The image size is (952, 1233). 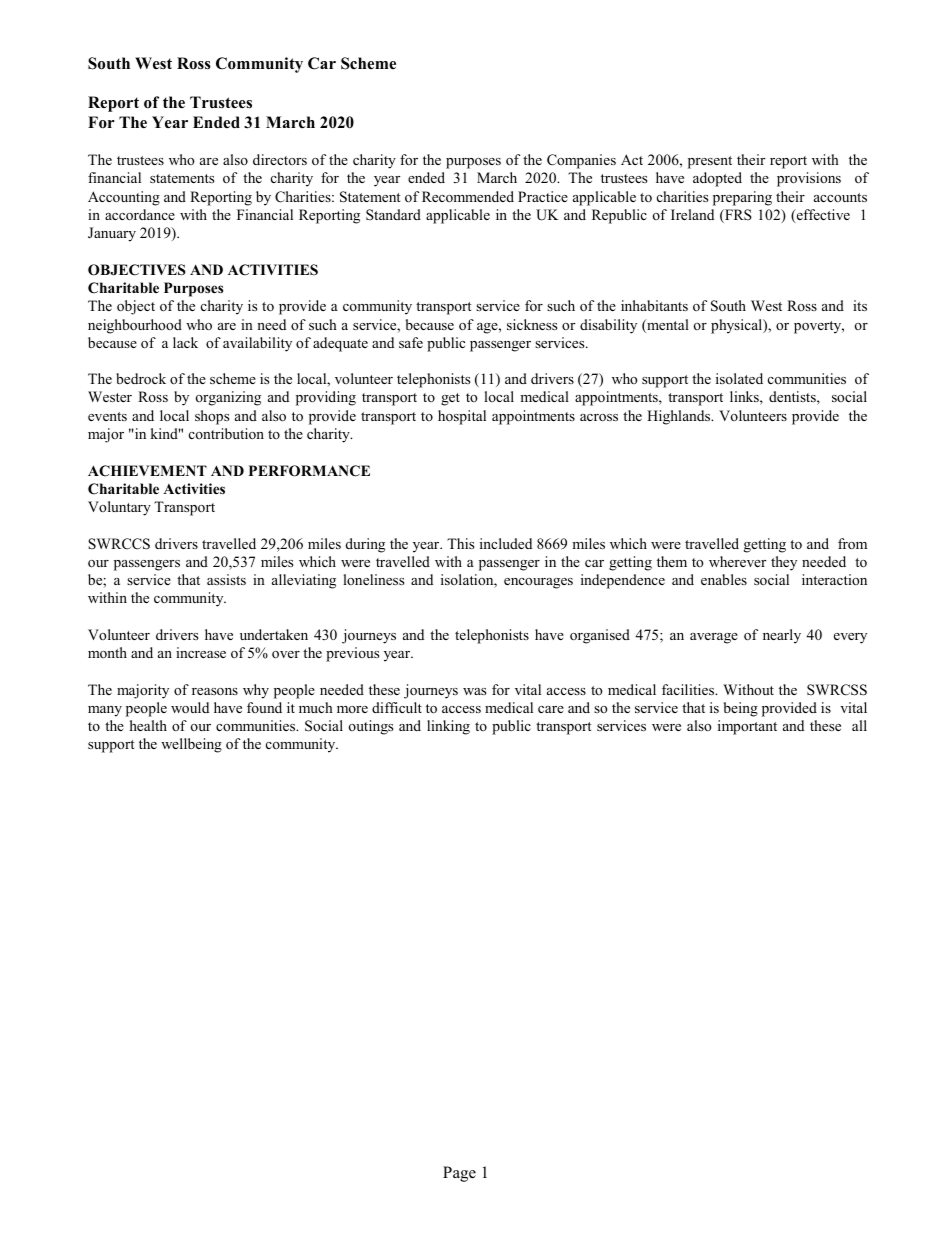 I want to click on outings, so click(x=371, y=727).
